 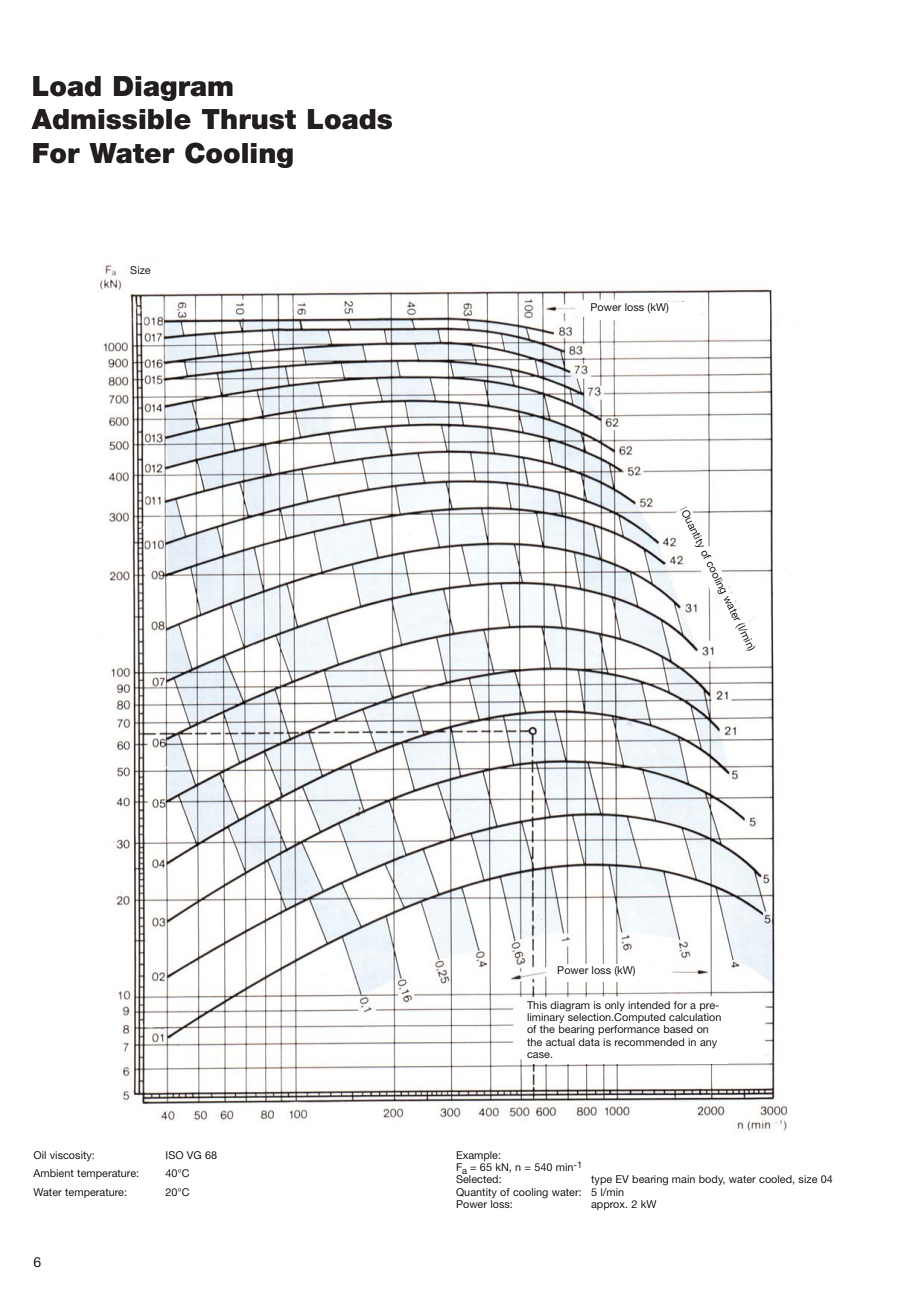 I want to click on Admissible, so click(x=111, y=119).
